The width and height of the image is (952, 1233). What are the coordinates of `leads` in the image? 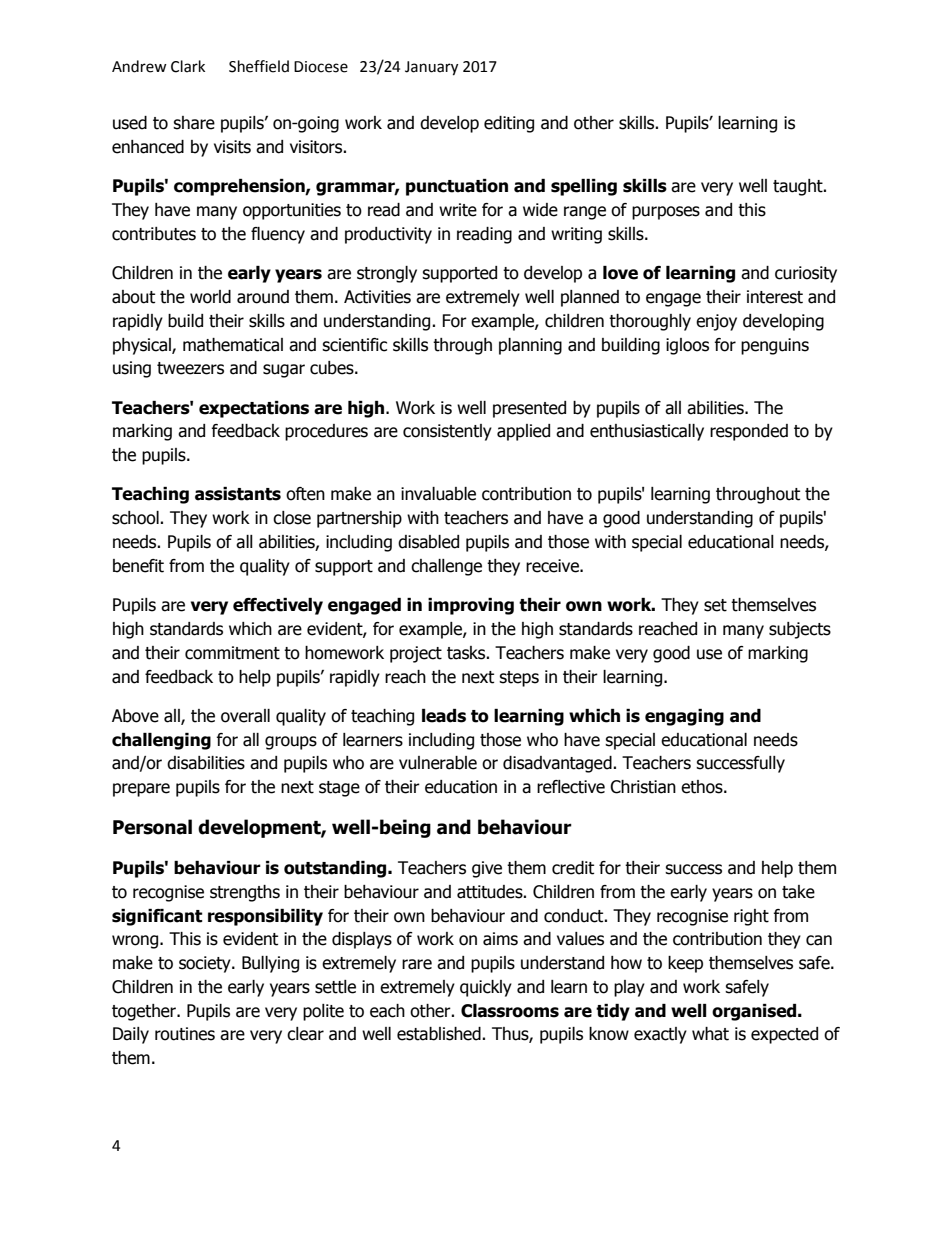 It's located at (444, 716).
